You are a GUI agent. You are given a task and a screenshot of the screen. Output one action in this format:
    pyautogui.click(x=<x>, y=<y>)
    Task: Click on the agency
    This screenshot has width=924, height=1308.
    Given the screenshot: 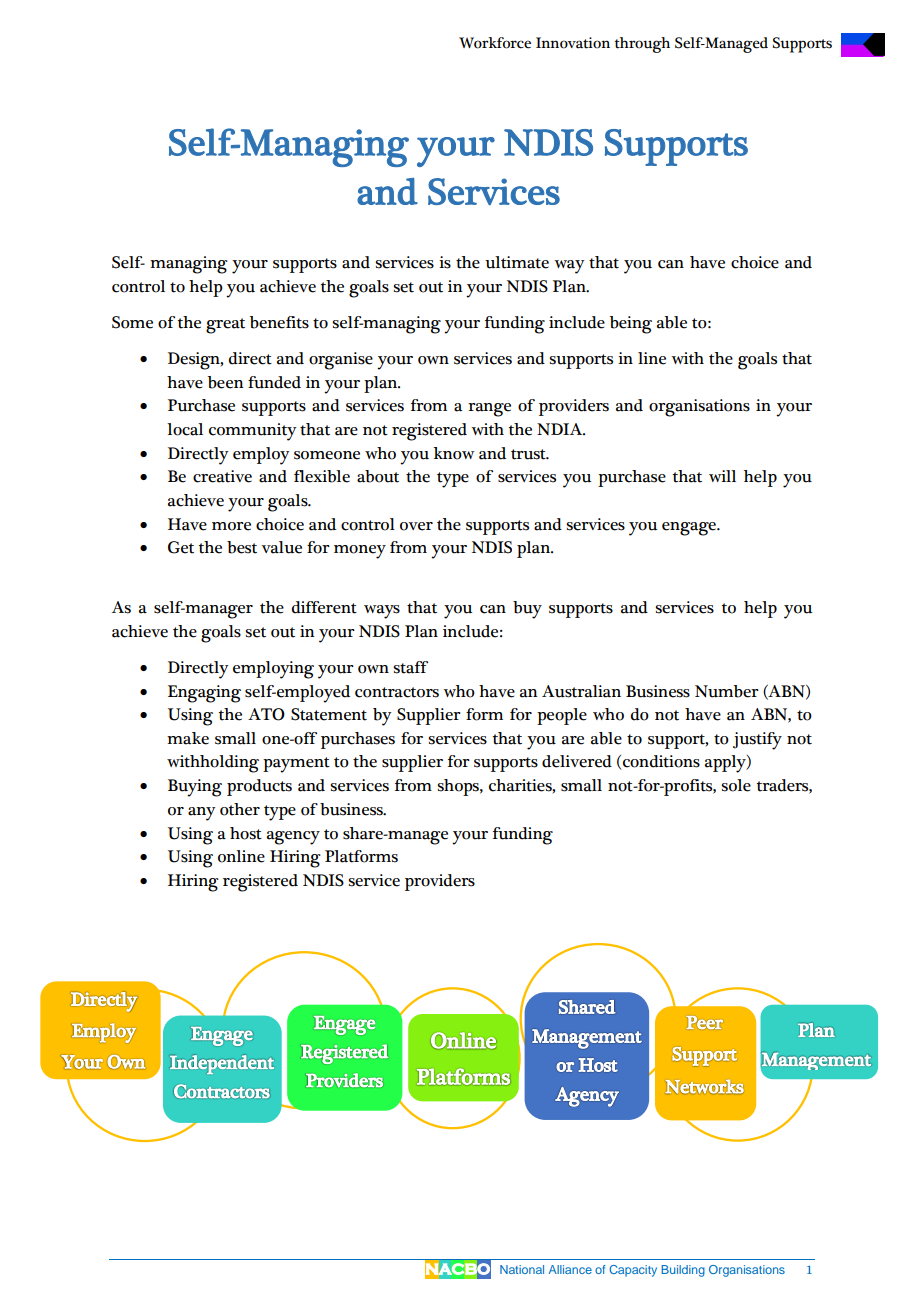 What is the action you would take?
    pyautogui.click(x=293, y=838)
